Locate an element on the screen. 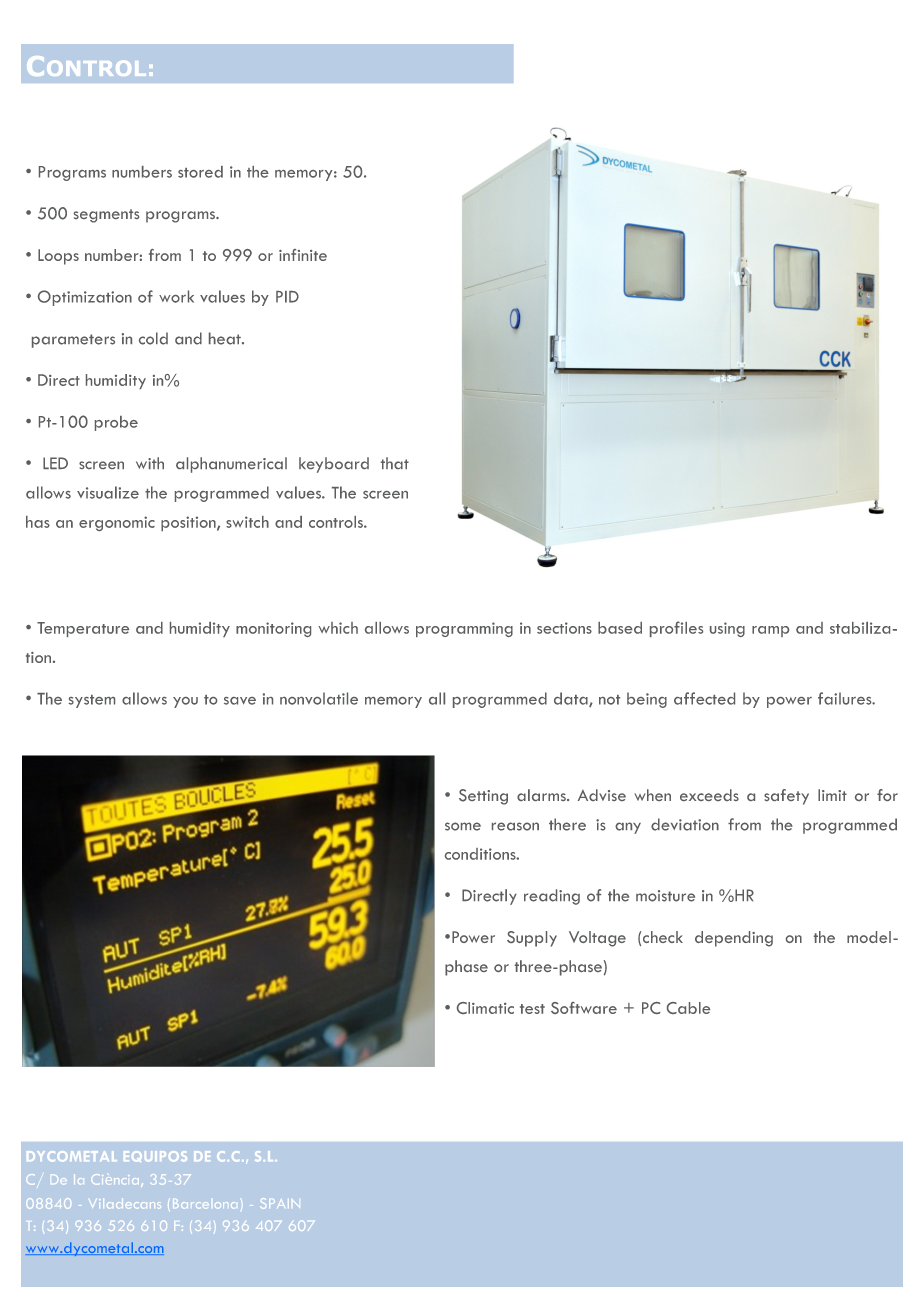  Barcelona is located at coordinates (204, 1204).
